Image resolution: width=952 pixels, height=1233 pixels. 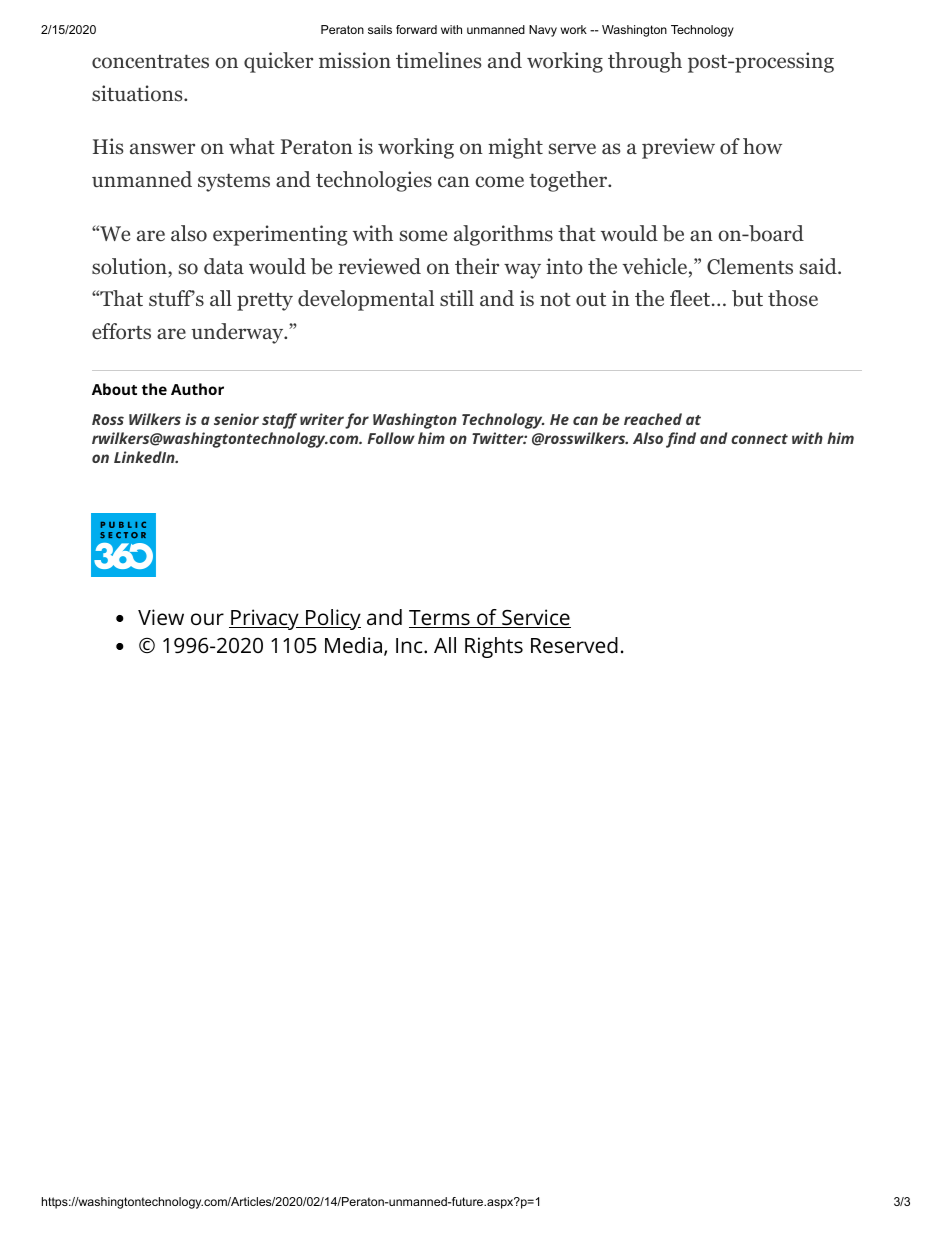 What do you see at coordinates (207, 619) in the screenshot?
I see `our` at bounding box center [207, 619].
